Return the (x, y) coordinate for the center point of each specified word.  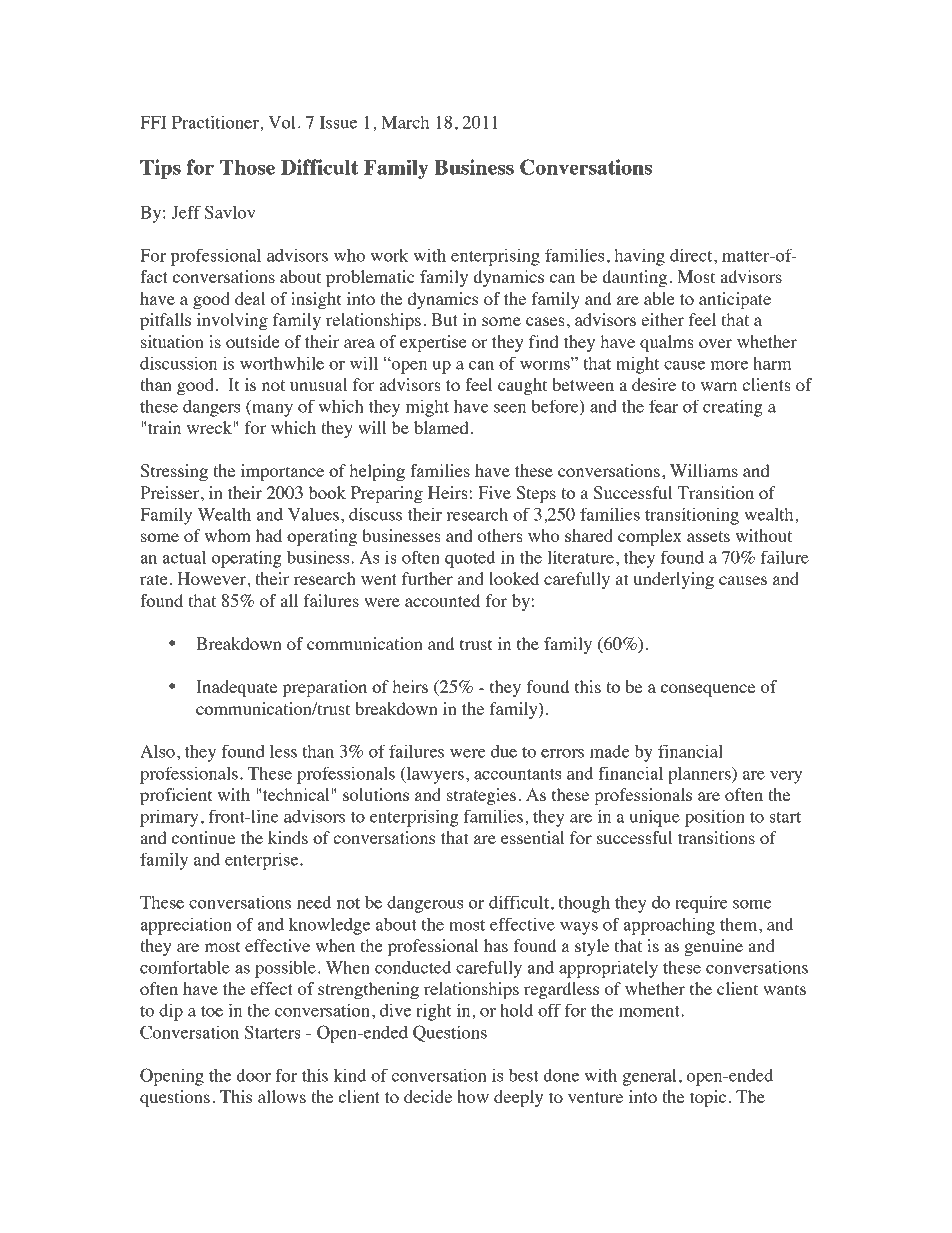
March (405, 122)
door (253, 1075)
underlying (674, 580)
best (524, 1075)
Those (247, 167)
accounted (442, 600)
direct (692, 255)
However (212, 578)
